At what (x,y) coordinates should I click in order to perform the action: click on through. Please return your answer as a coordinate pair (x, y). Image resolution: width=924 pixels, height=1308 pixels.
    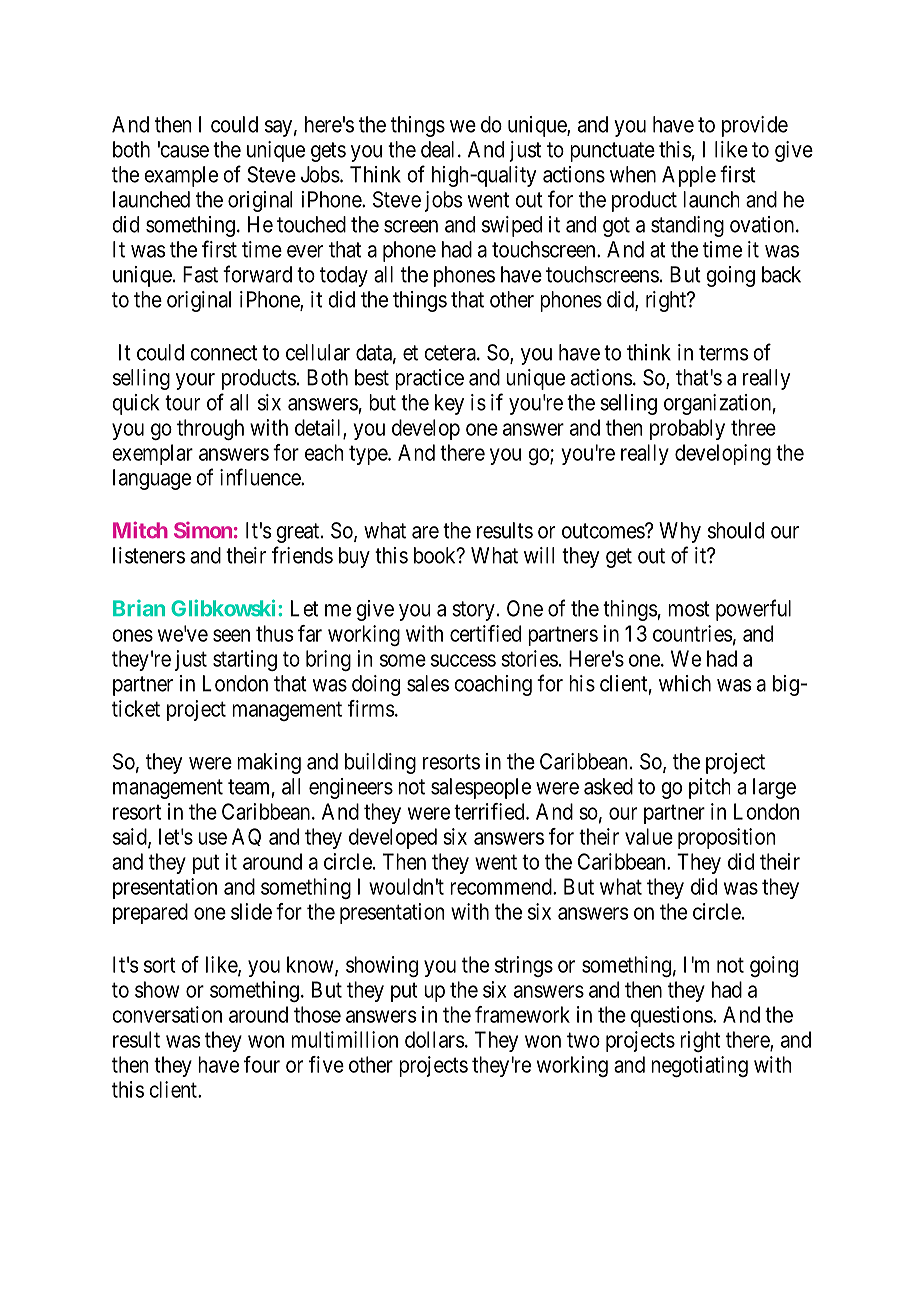
    Looking at the image, I should click on (210, 429).
